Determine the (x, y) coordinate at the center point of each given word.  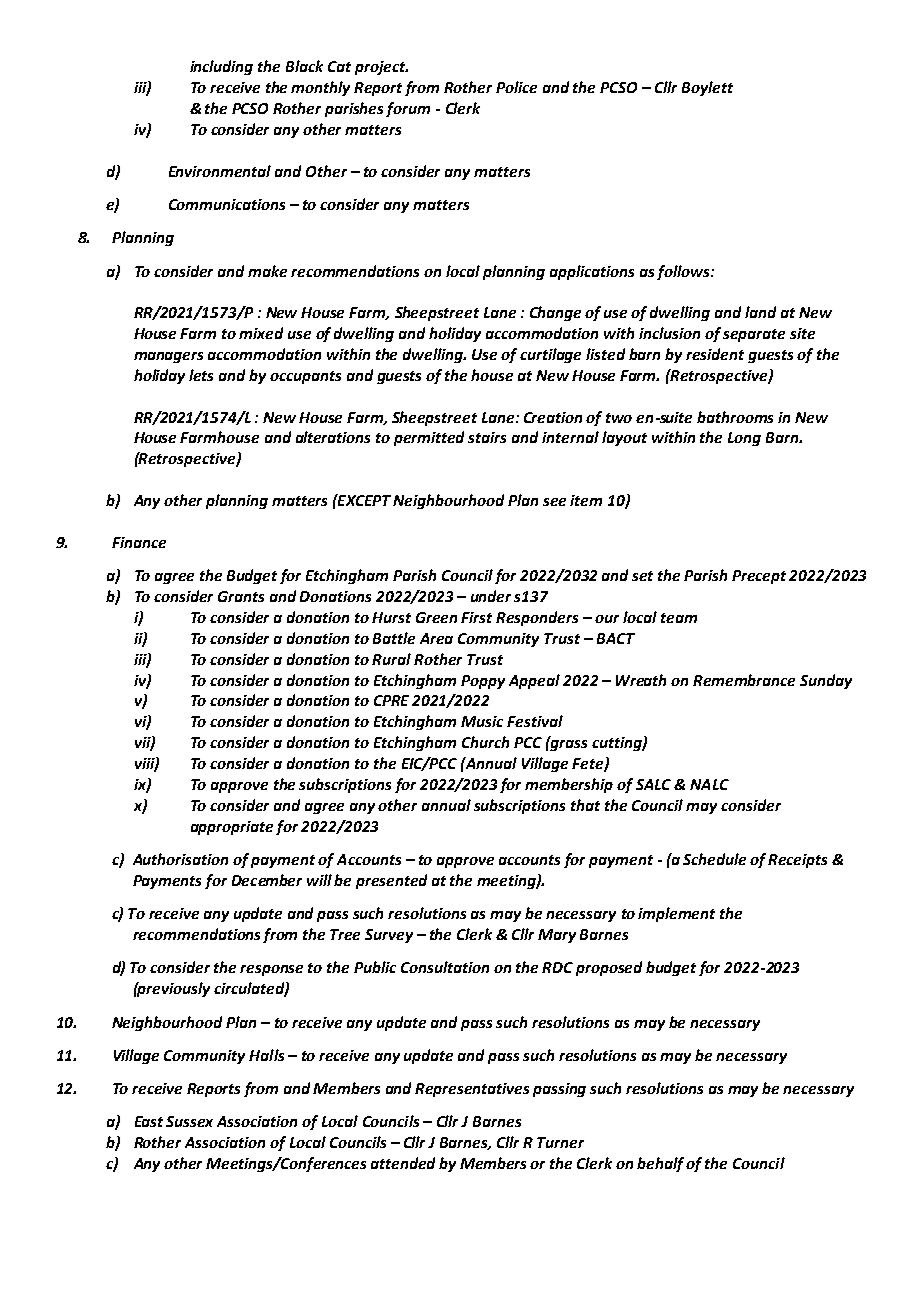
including (221, 67)
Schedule (714, 859)
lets (201, 375)
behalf (662, 1164)
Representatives (472, 1090)
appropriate (232, 828)
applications (592, 272)
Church (485, 742)
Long (744, 439)
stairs (487, 437)
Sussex (189, 1121)
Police (516, 87)
